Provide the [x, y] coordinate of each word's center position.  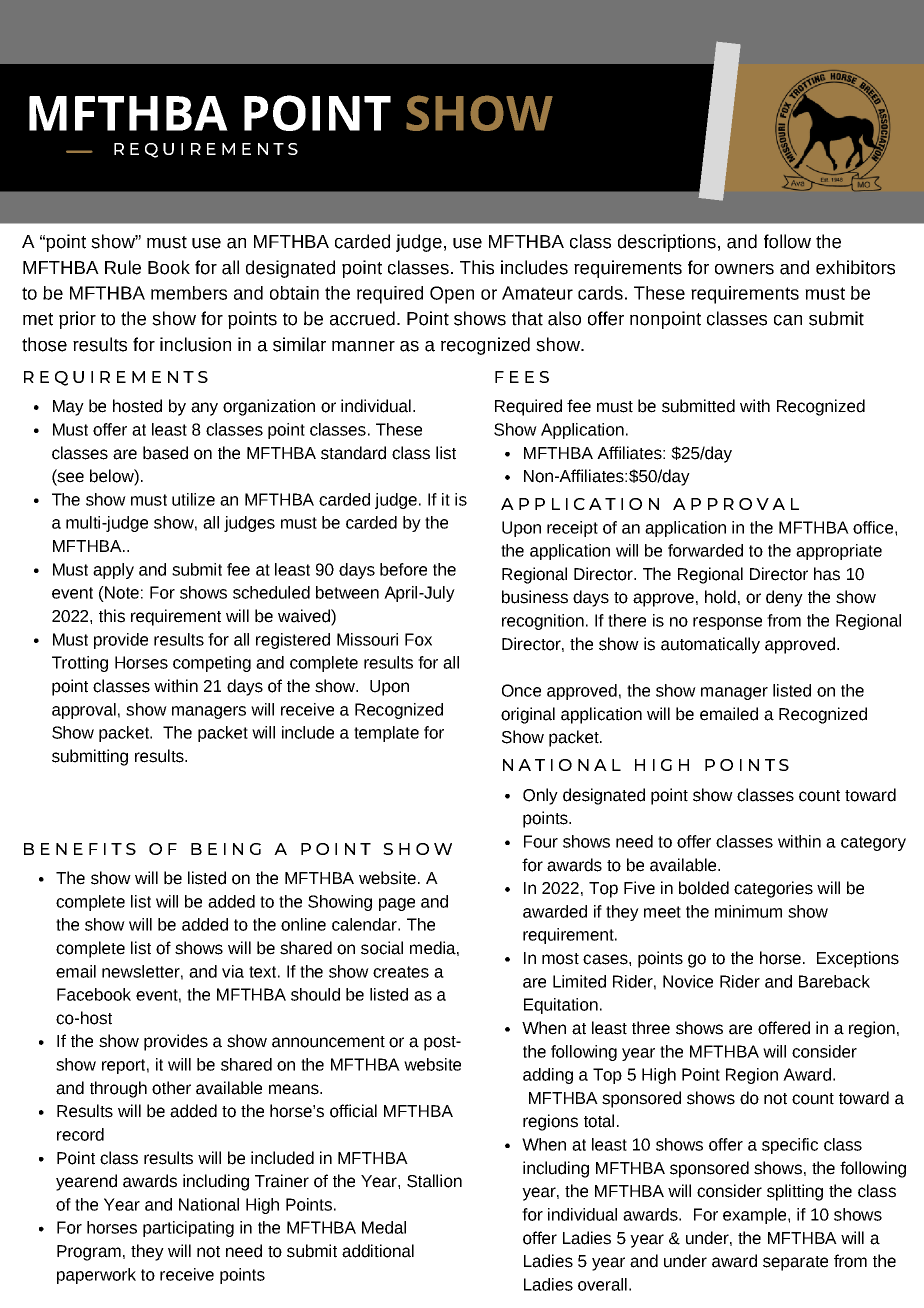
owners [744, 269]
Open [452, 295]
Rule [123, 267]
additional [378, 1251]
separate [795, 1263]
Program [89, 1253]
